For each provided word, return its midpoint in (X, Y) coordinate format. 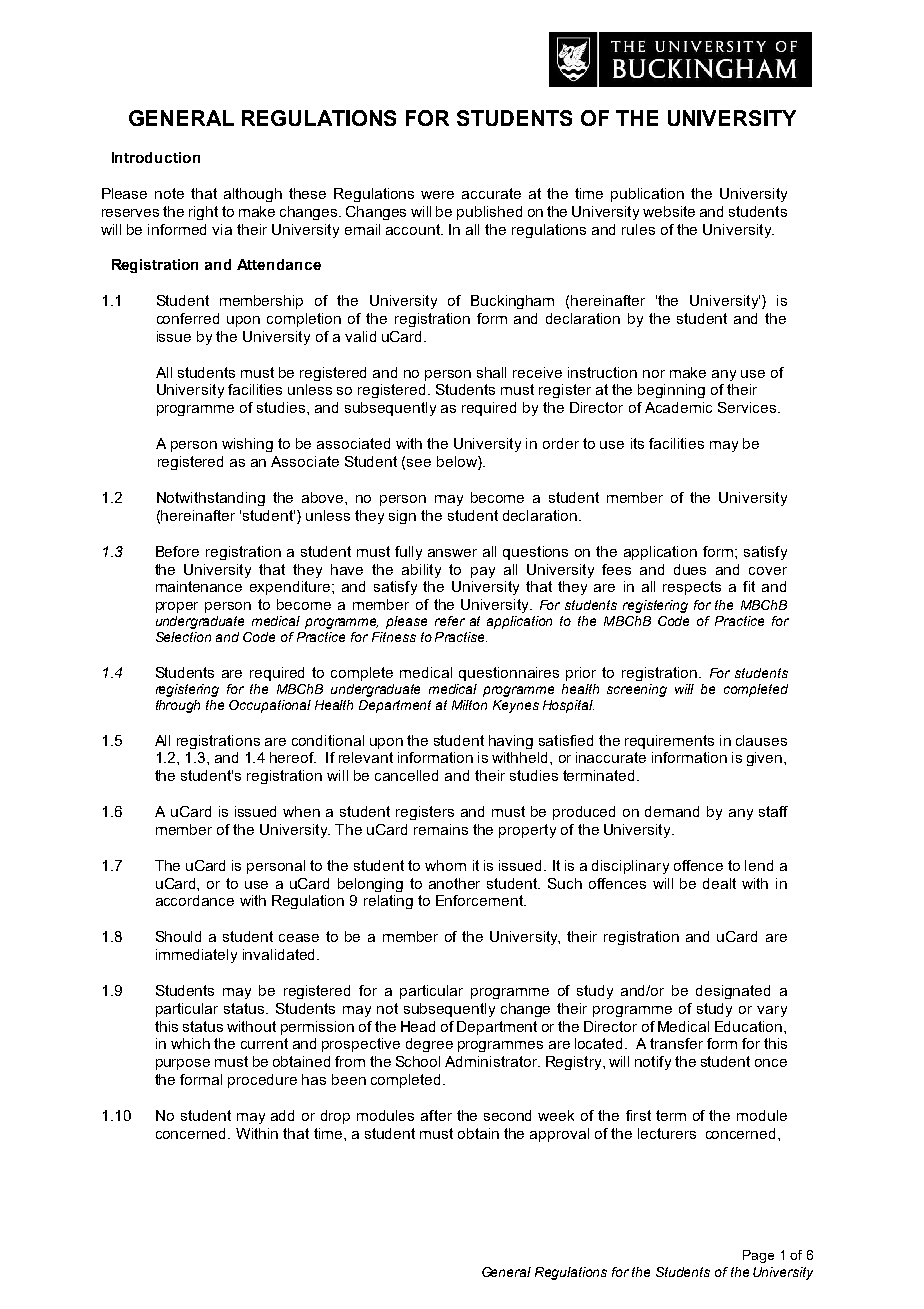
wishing (247, 445)
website (669, 211)
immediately (196, 956)
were (437, 195)
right (203, 213)
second (507, 1115)
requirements (669, 742)
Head (418, 1026)
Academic (678, 407)
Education (750, 1026)
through (178, 706)
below (458, 461)
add (282, 1115)
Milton (469, 705)
